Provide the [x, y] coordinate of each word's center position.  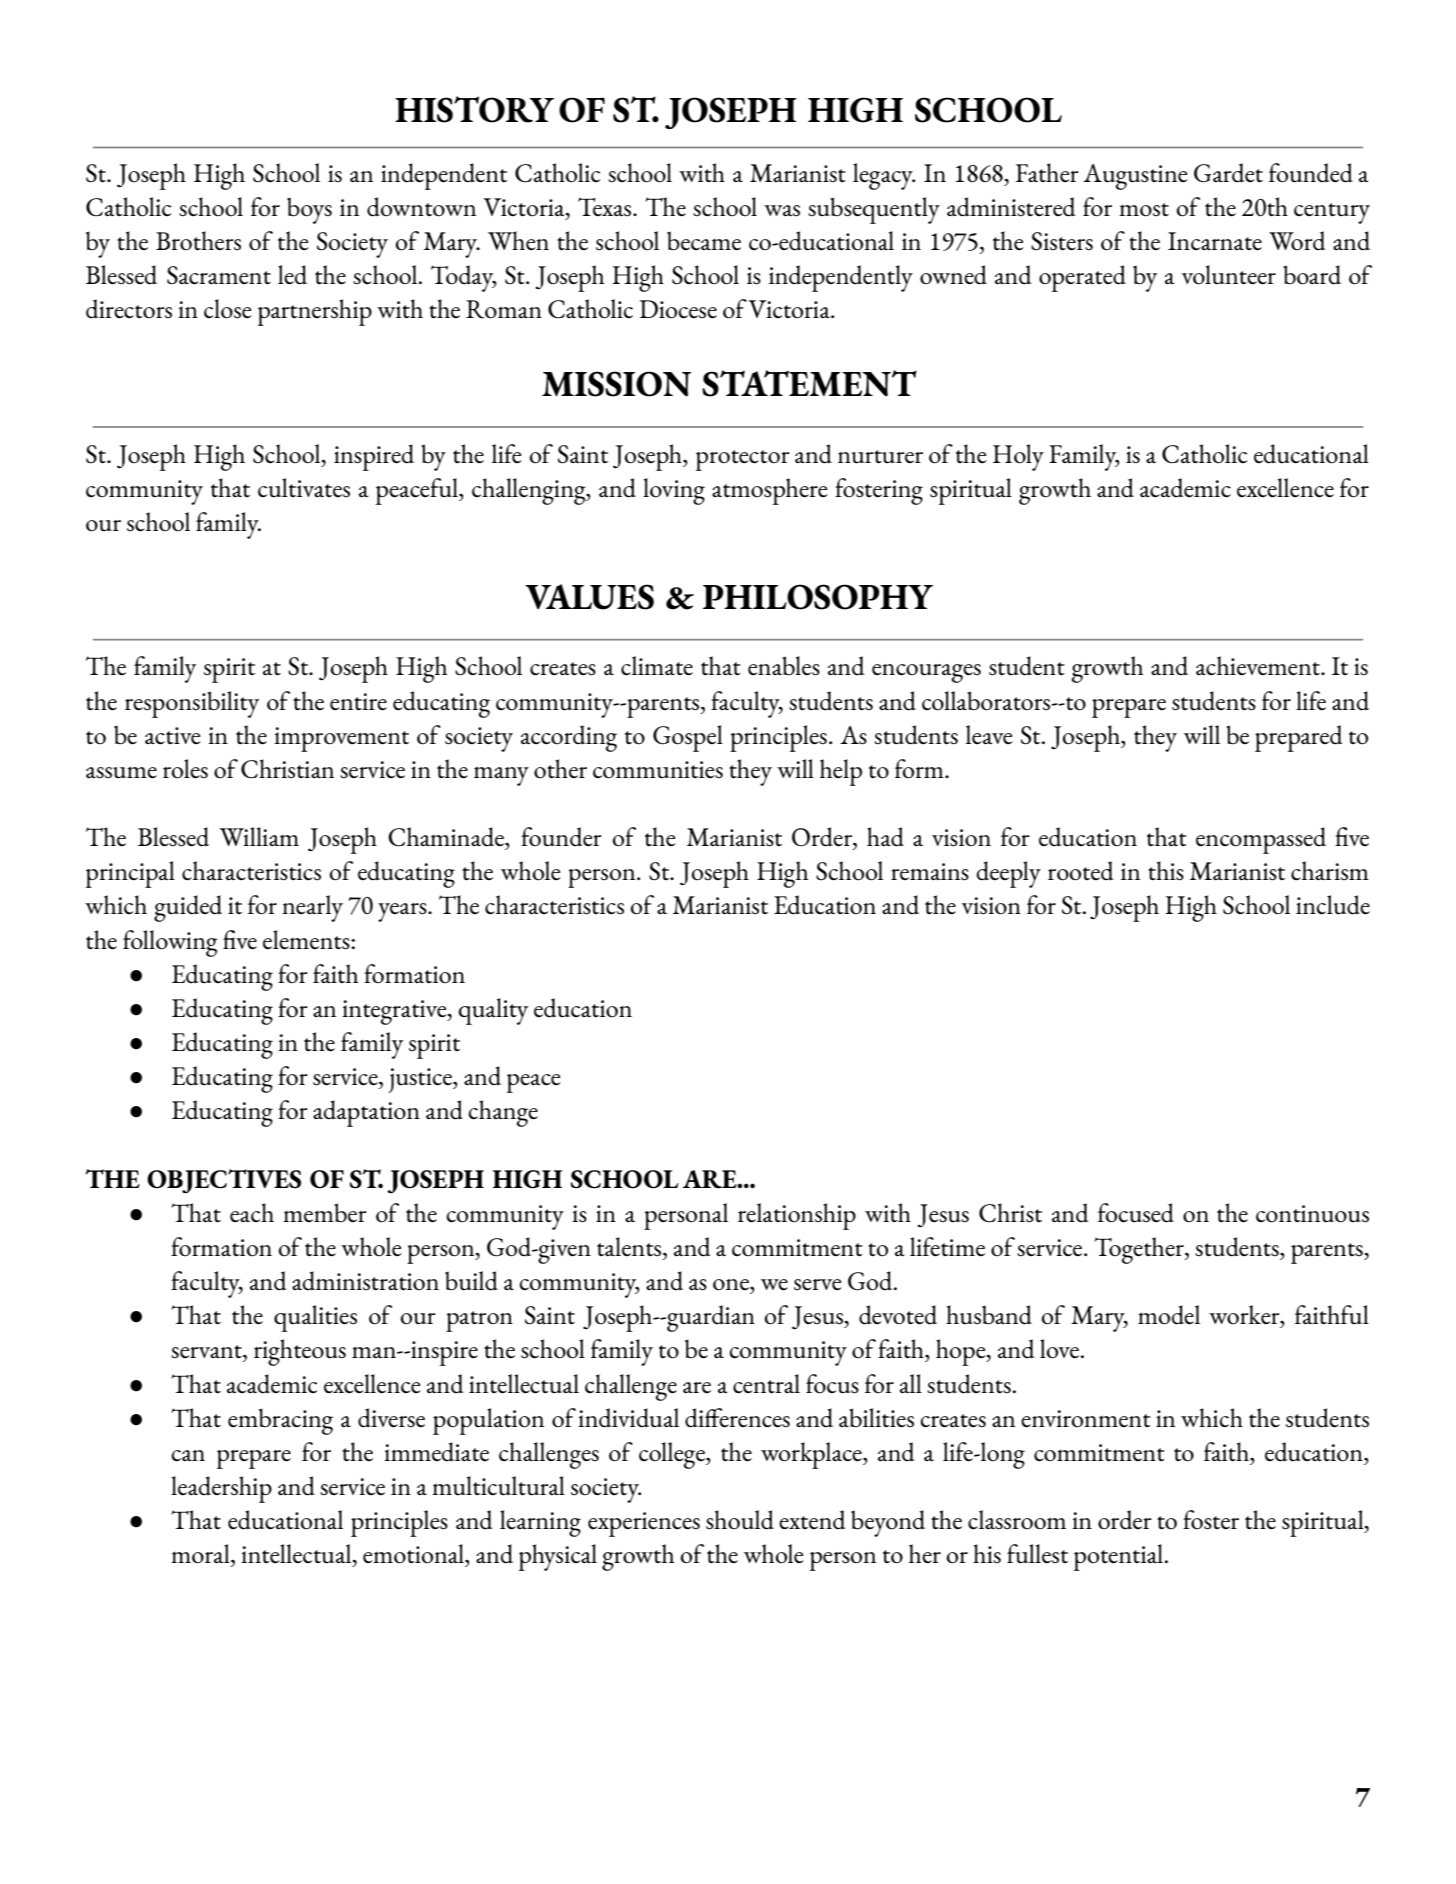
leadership [221, 1489]
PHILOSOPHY [818, 597]
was [782, 210]
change [503, 1113]
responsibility [192, 704]
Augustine [1135, 177]
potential [1120, 1557]
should [740, 1520]
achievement [1259, 666]
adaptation [366, 1113]
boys [309, 210]
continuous [1312, 1214]
